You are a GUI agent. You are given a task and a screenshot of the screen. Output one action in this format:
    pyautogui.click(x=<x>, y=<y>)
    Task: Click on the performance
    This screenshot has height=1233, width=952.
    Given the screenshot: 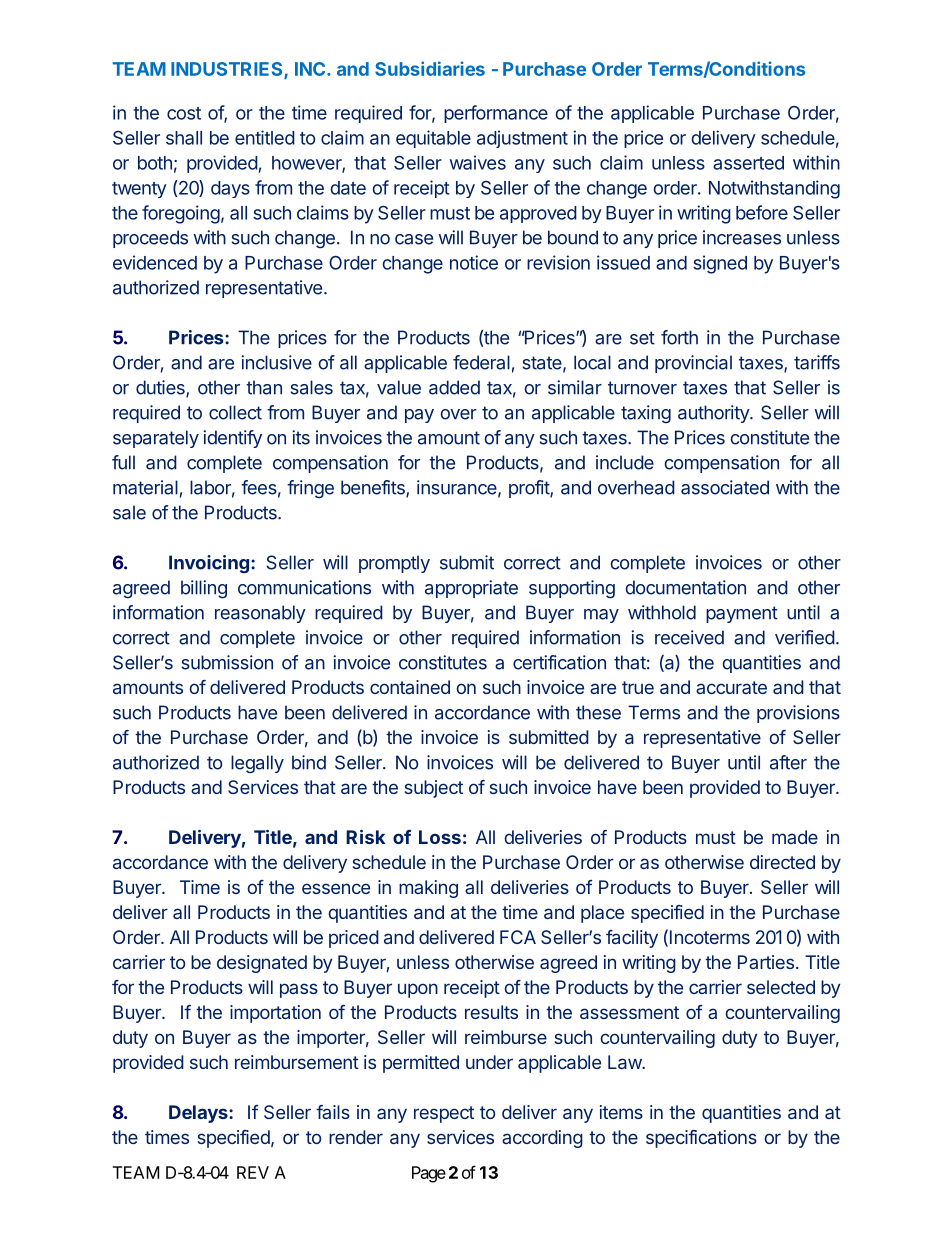 What is the action you would take?
    pyautogui.click(x=496, y=114)
